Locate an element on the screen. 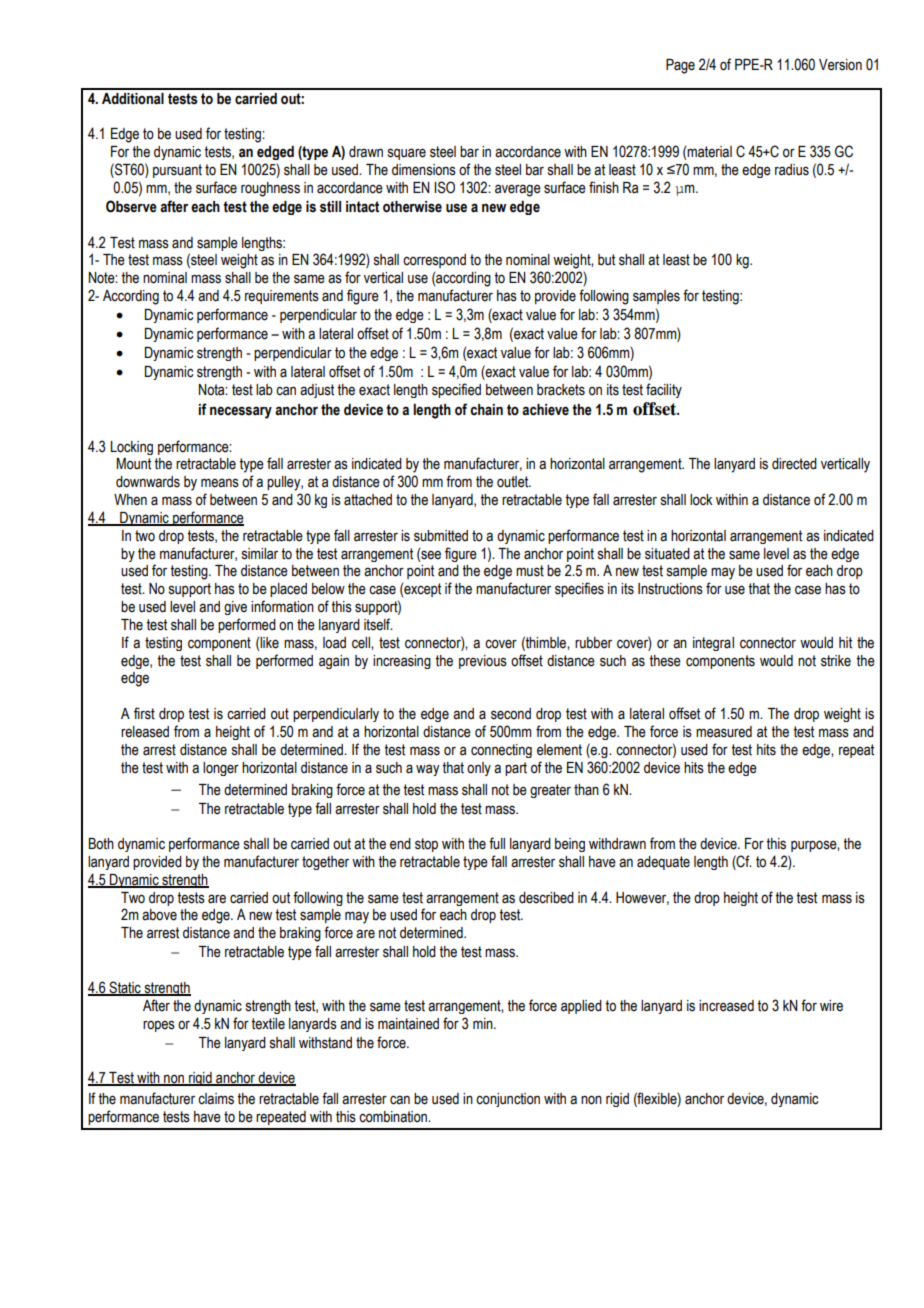 The image size is (924, 1308). Page is located at coordinates (680, 66).
